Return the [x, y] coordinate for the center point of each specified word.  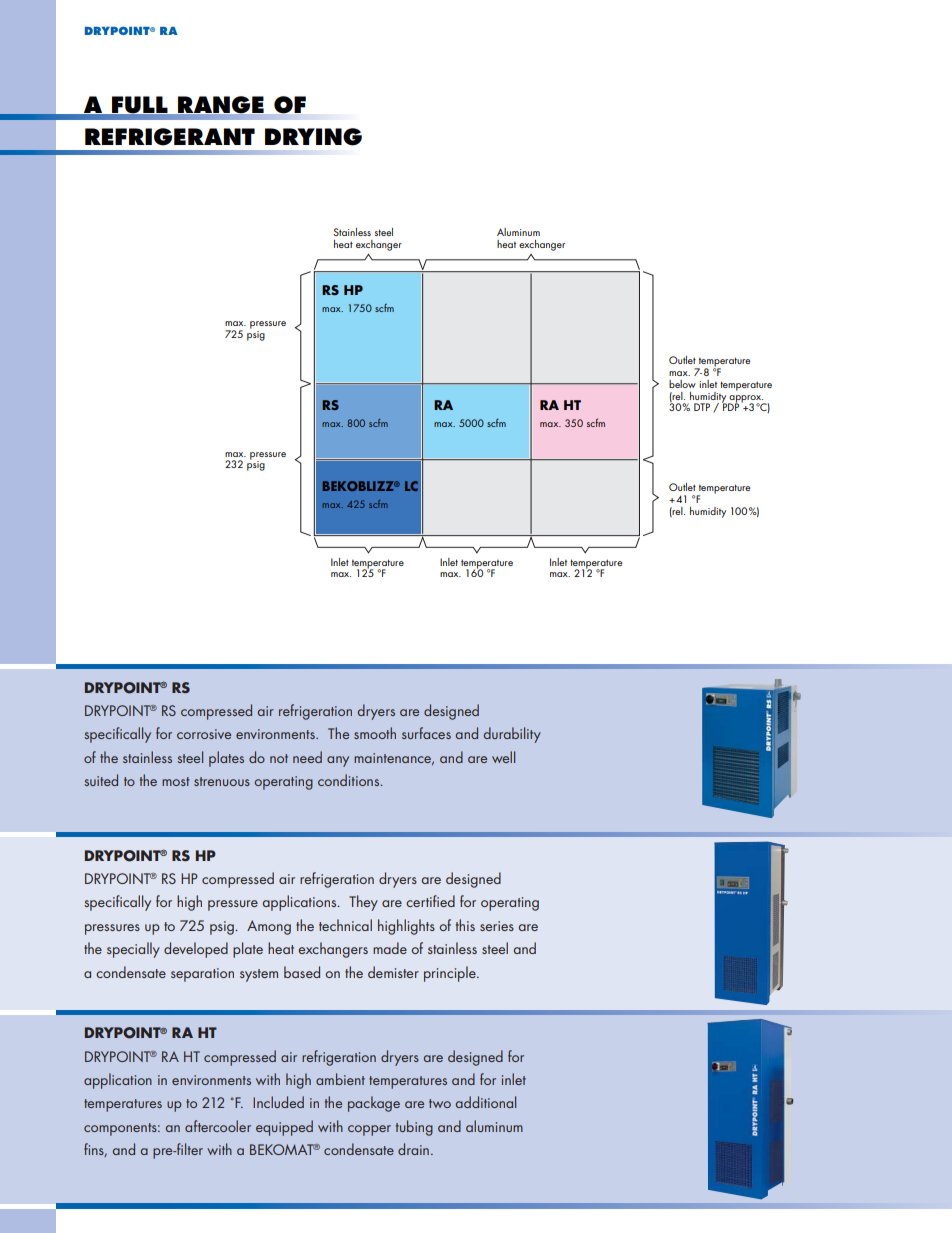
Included [278, 1102]
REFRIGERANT [170, 137]
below [682, 384]
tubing [414, 1128]
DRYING [313, 137]
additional [486, 1102]
